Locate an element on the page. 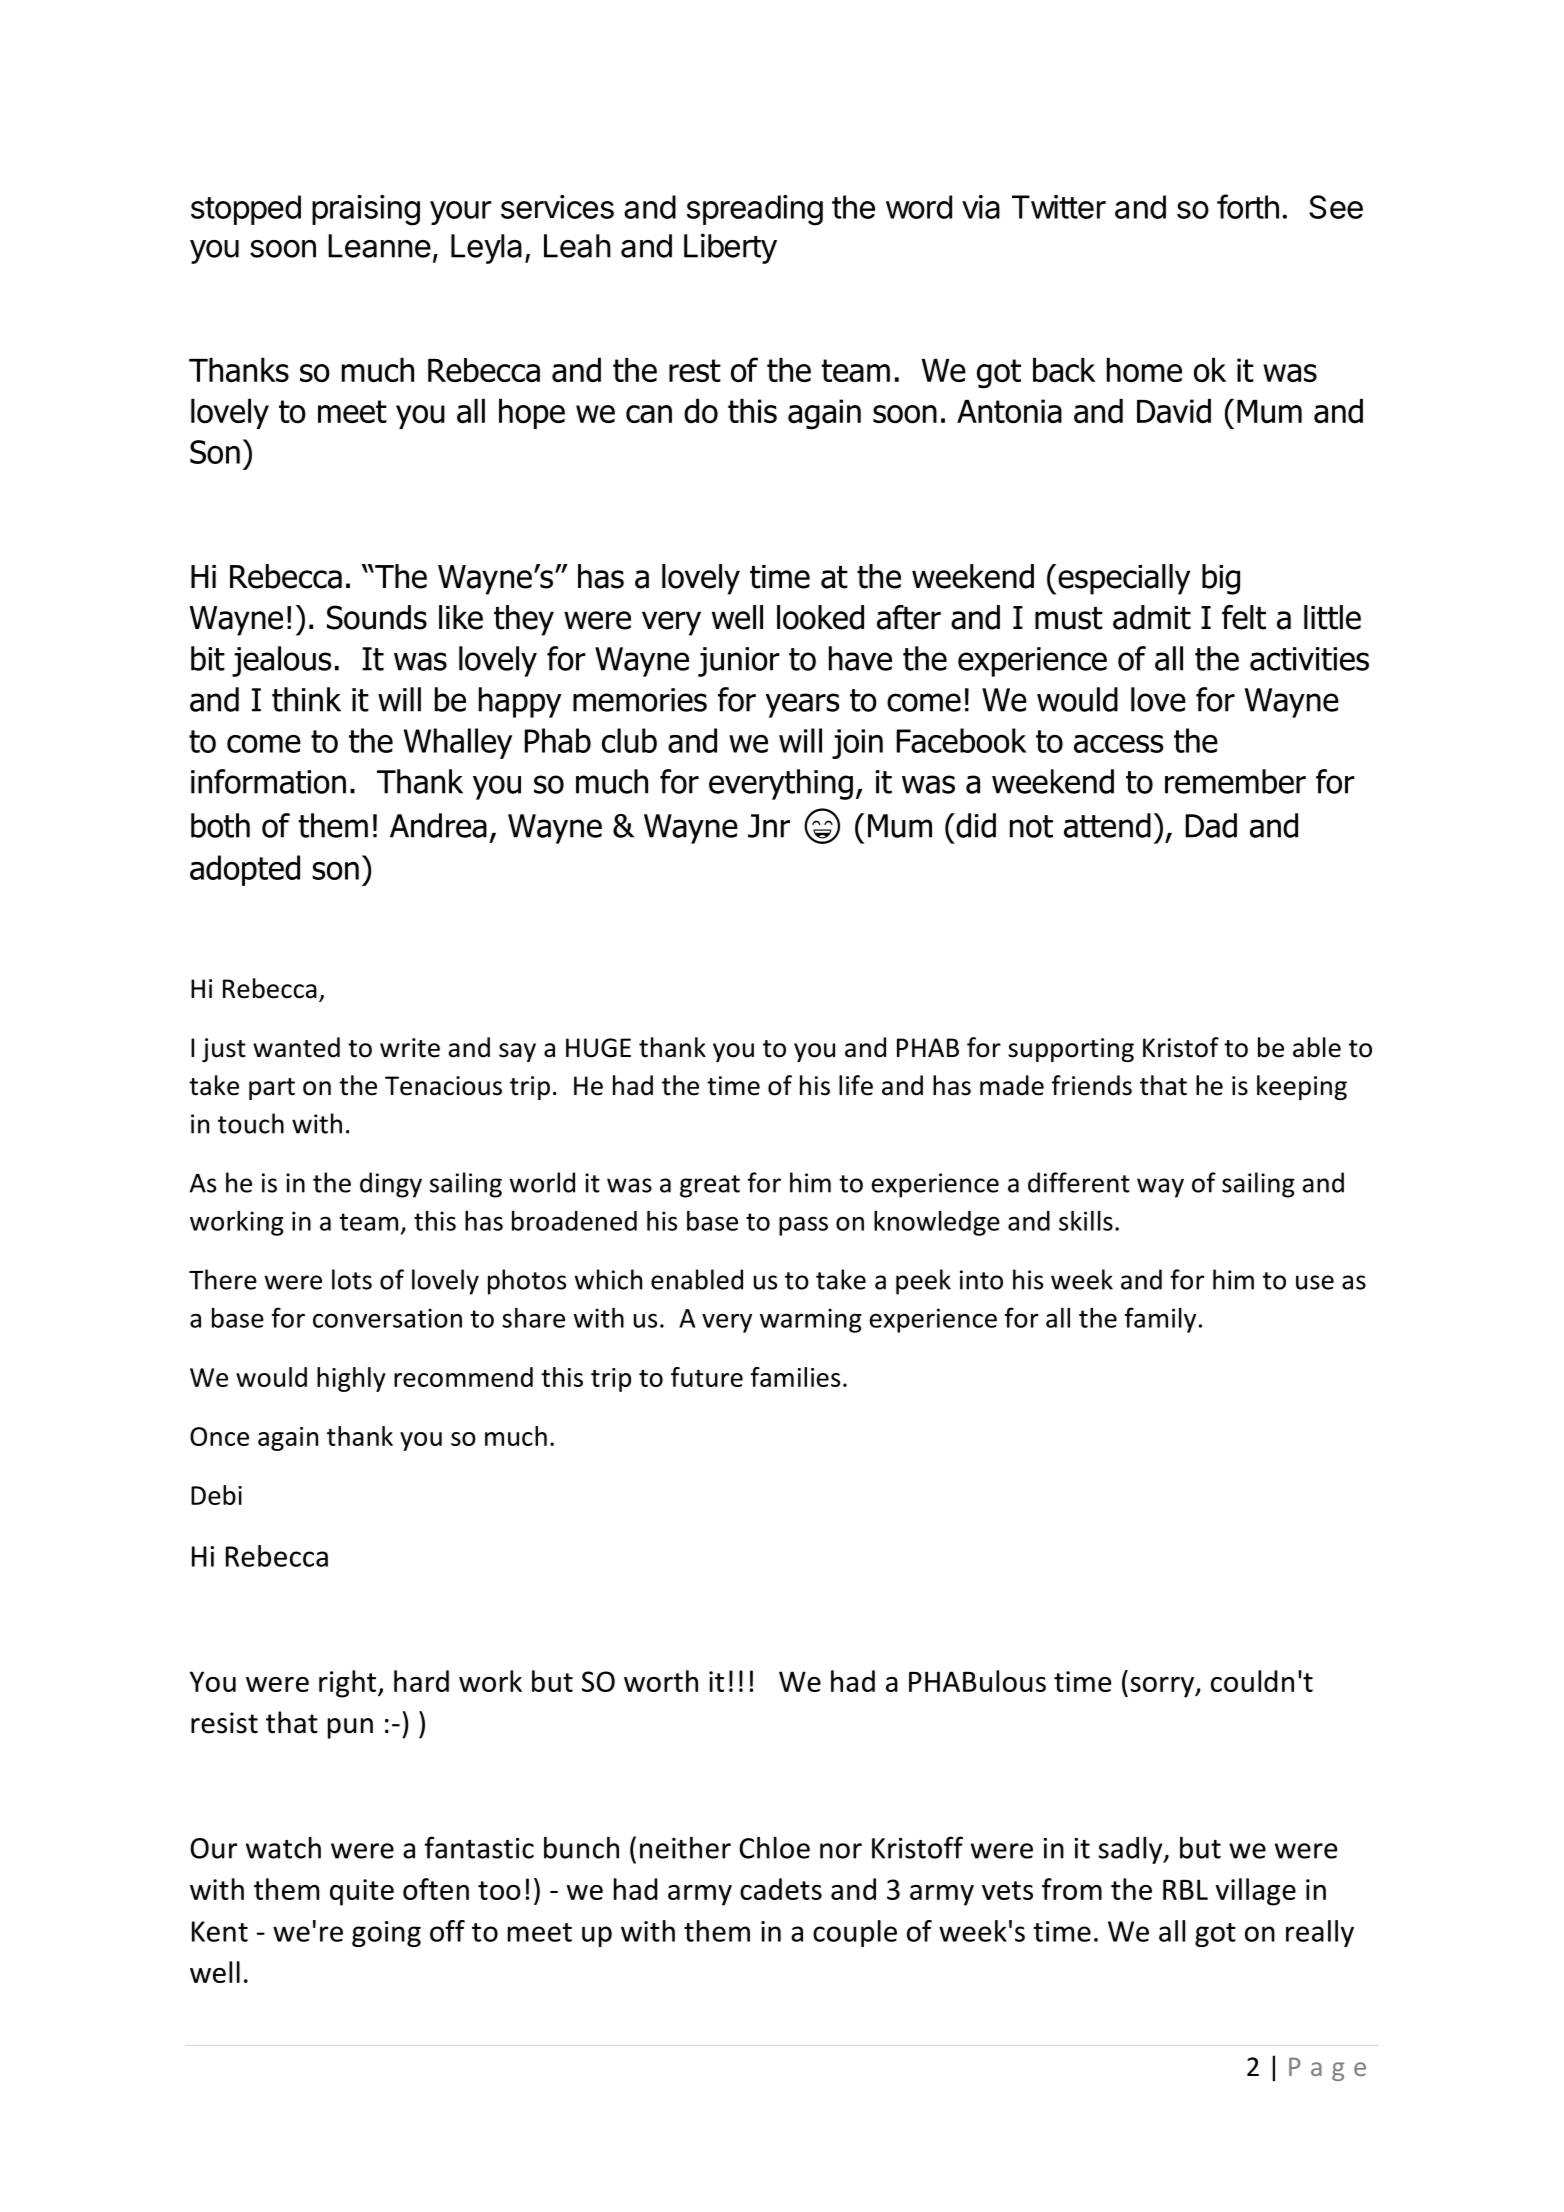  quite is located at coordinates (362, 1892).
